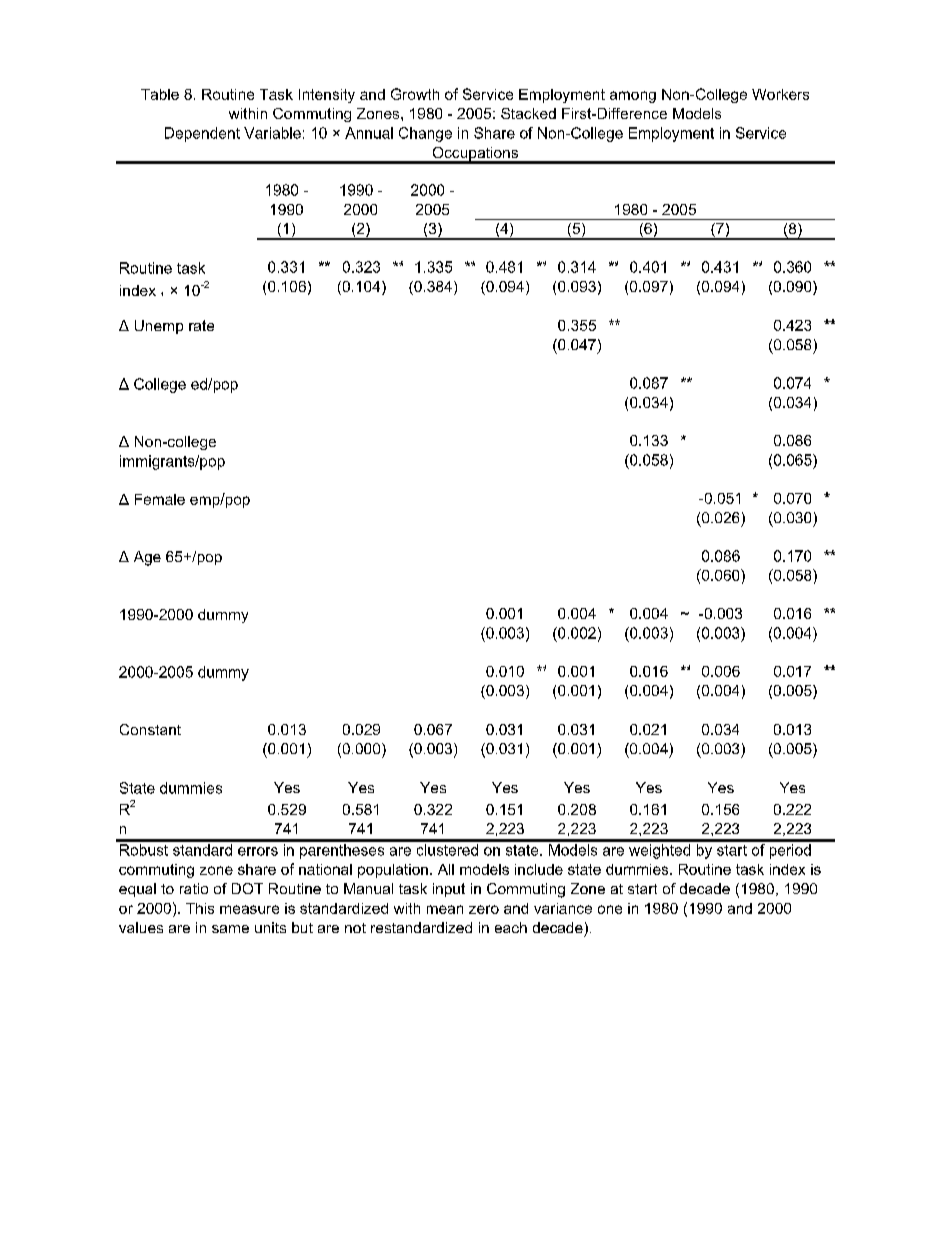 The width and height of the screenshot is (952, 1233). I want to click on include, so click(539, 869).
